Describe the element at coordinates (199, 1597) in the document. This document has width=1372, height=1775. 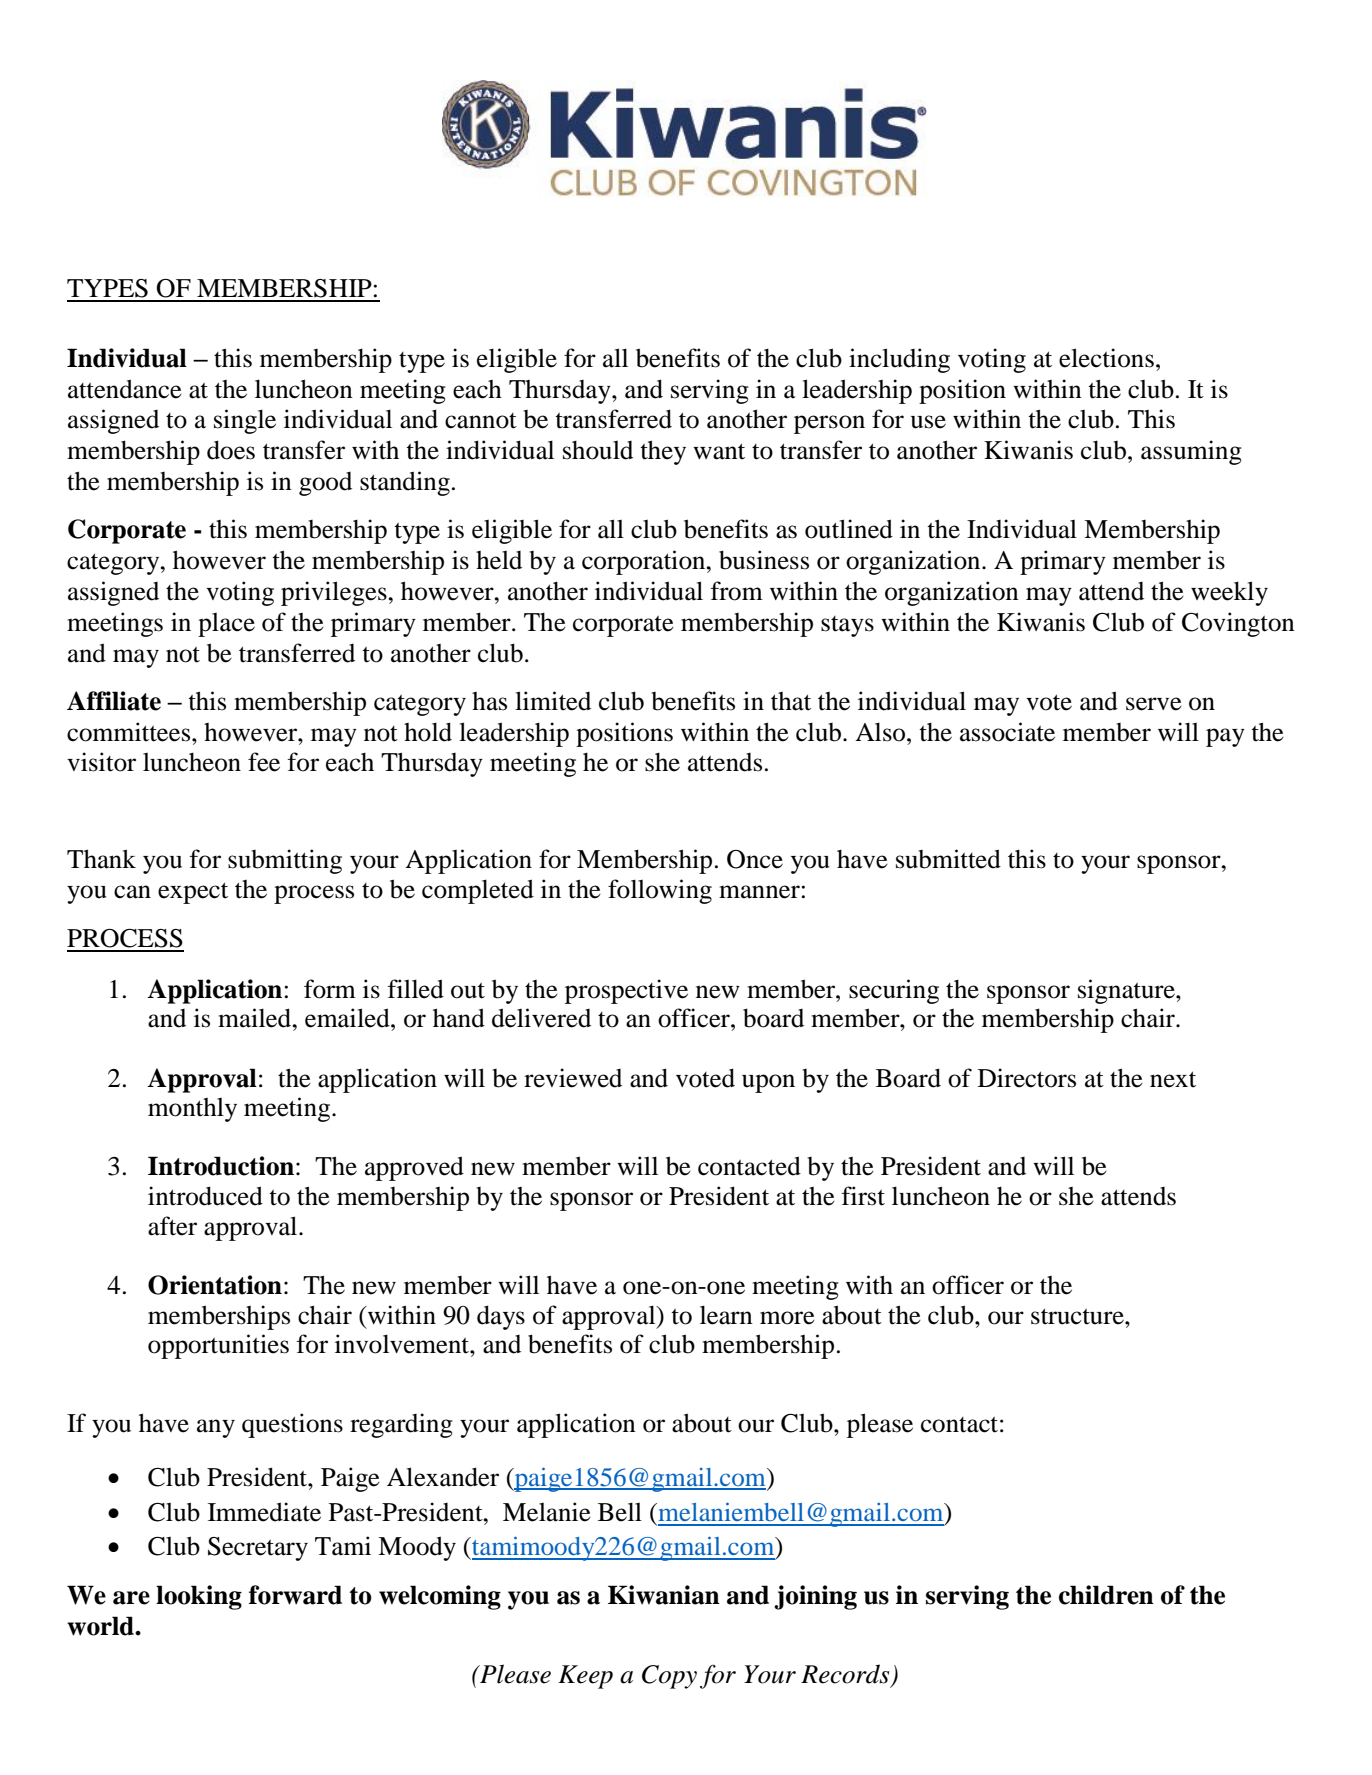
I see `looking` at that location.
